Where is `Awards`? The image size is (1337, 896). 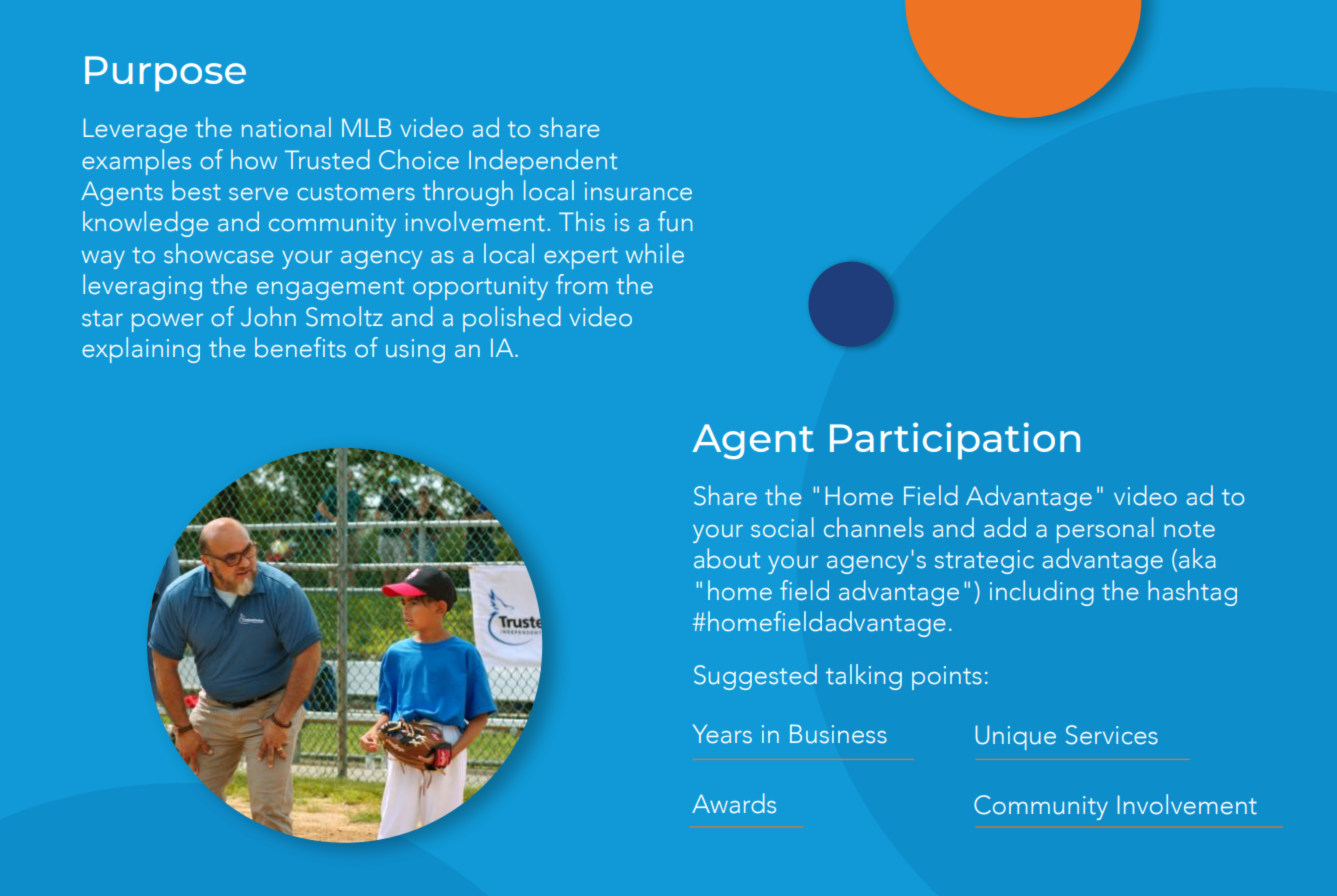 Awards is located at coordinates (734, 803).
